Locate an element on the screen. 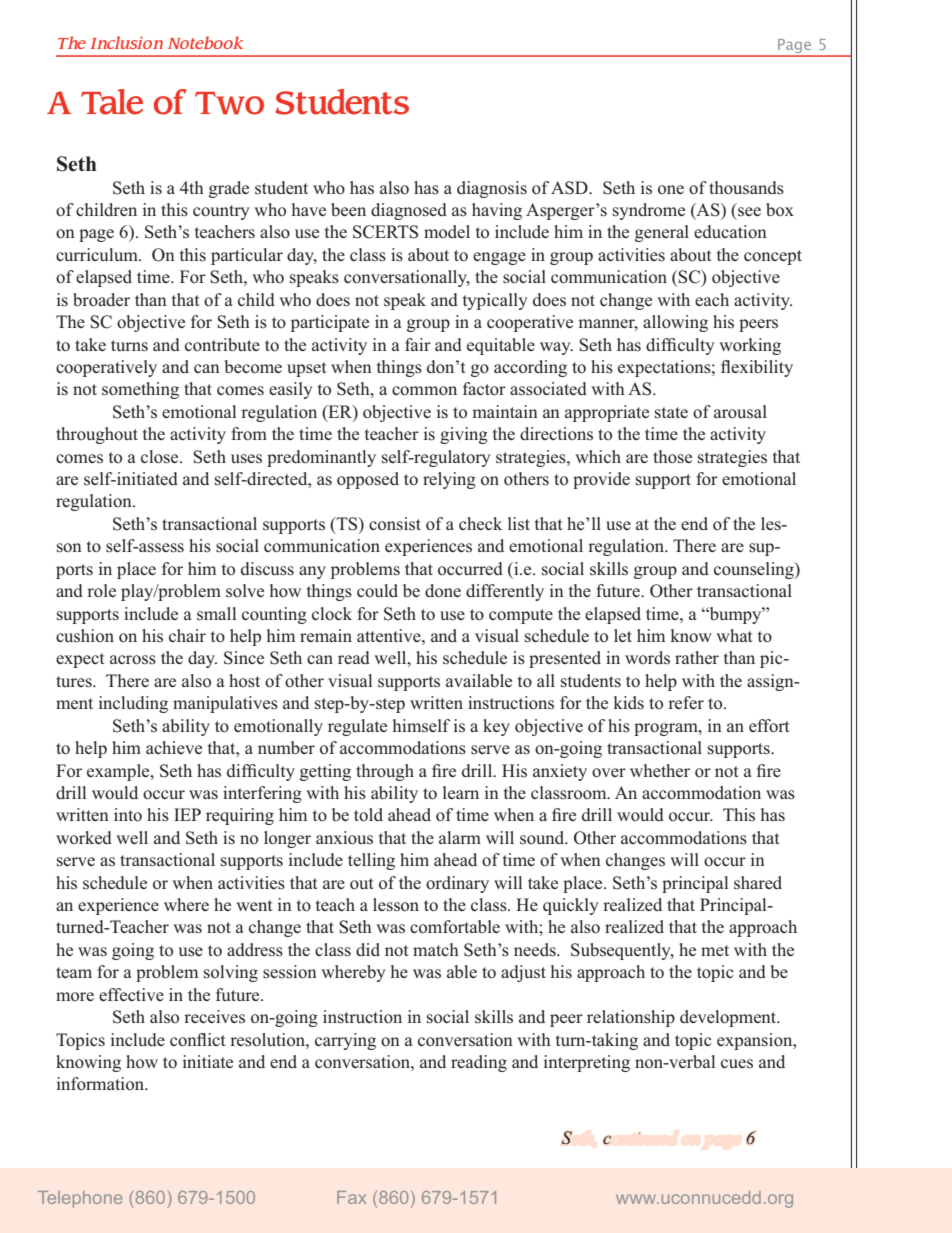  thousands is located at coordinates (746, 188).
